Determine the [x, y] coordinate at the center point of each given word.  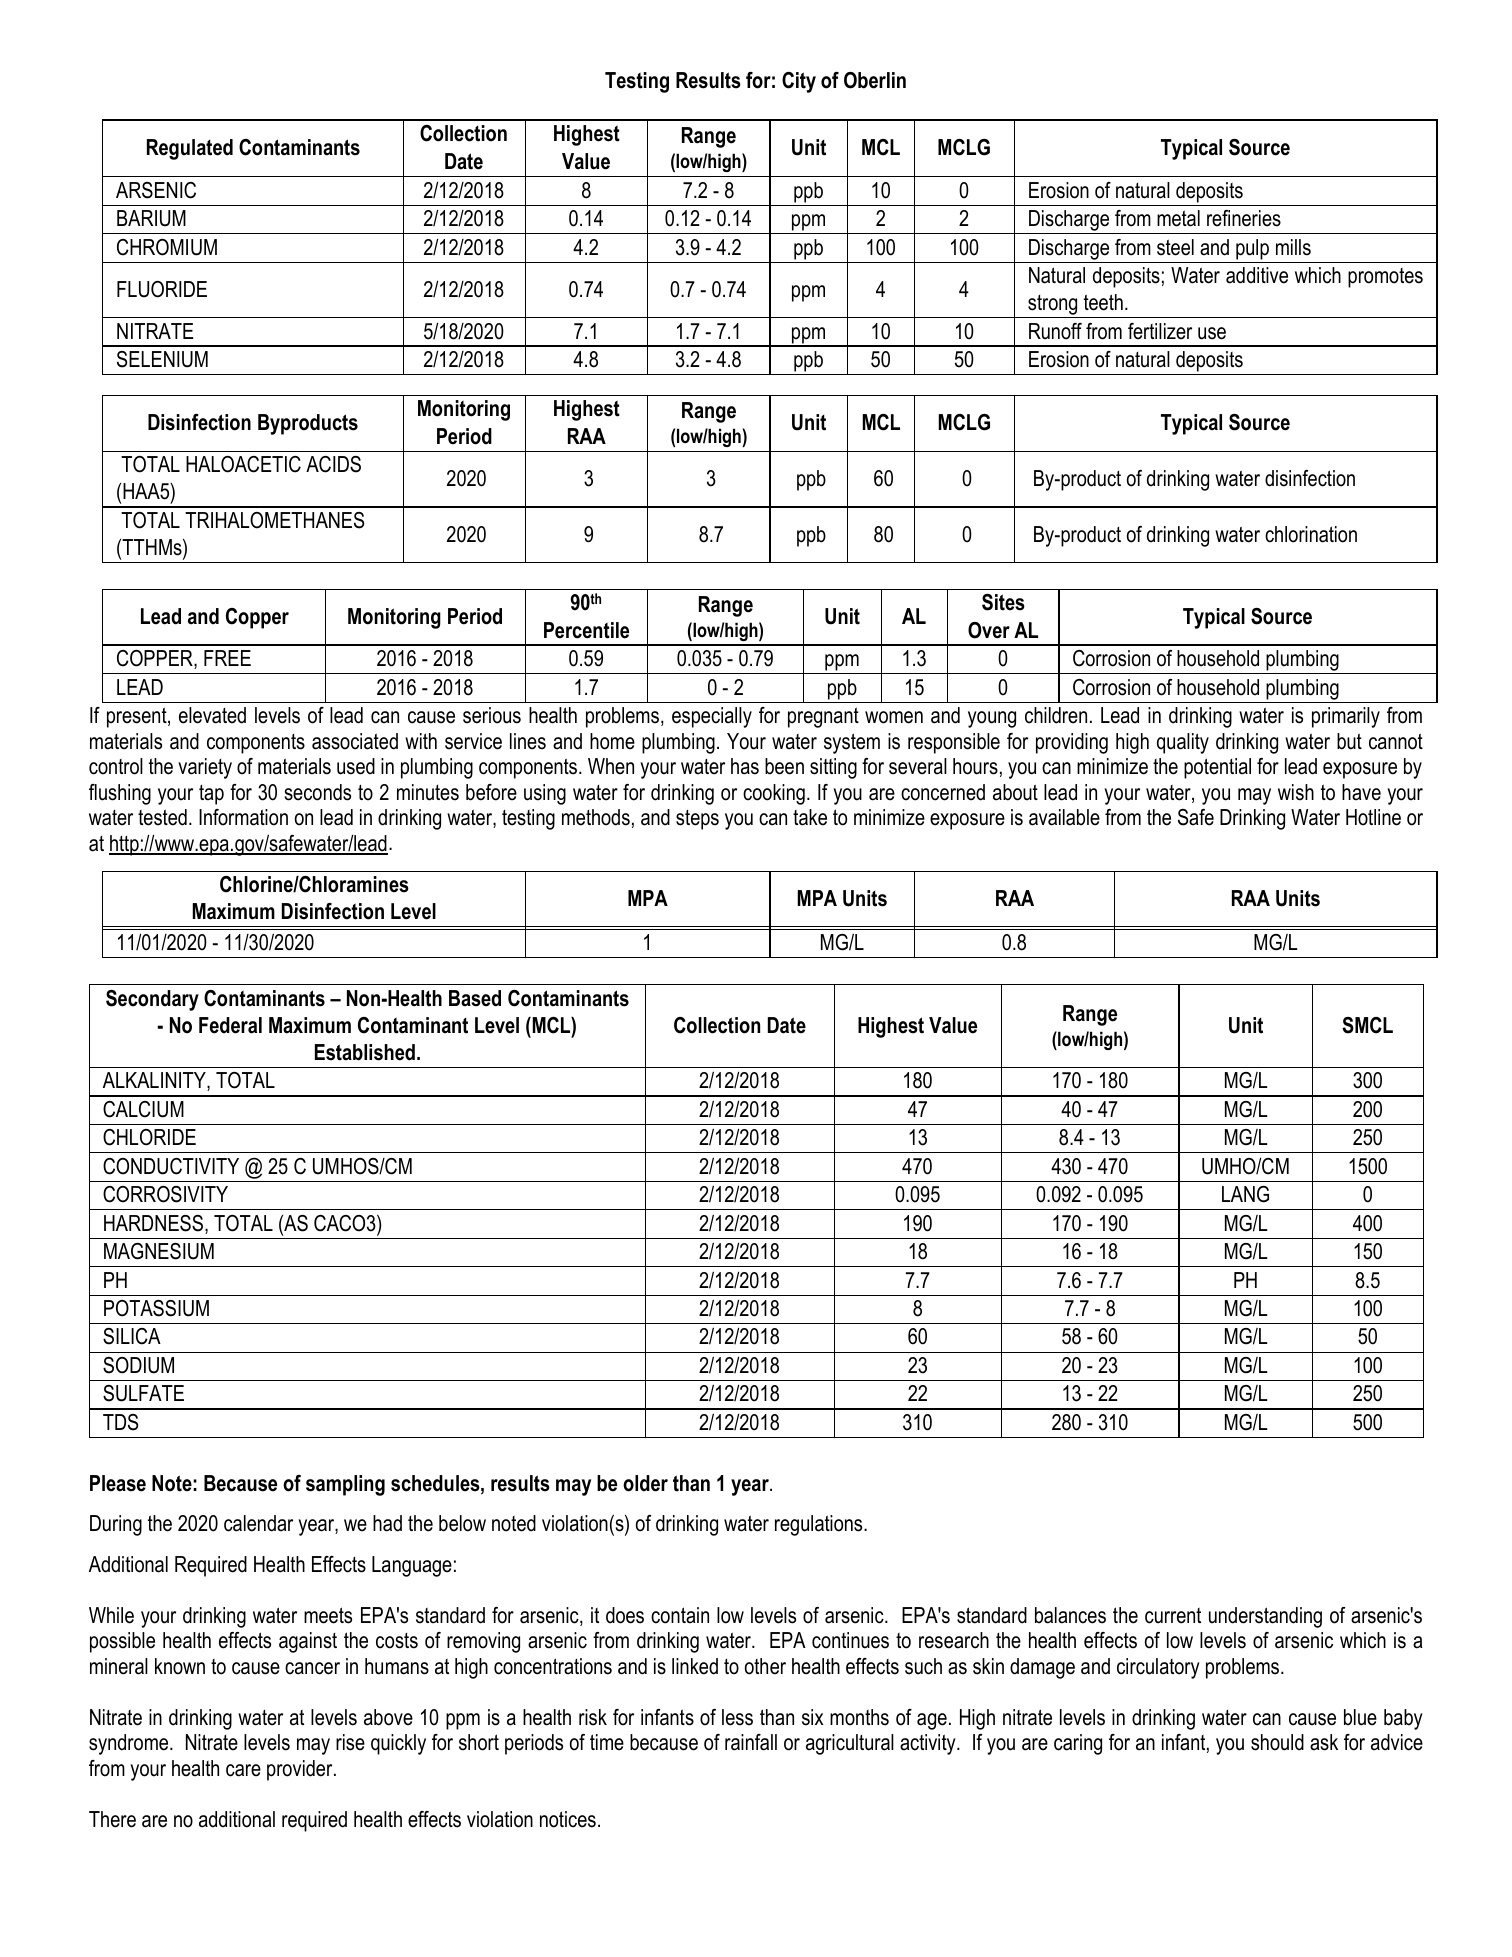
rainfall [751, 1742]
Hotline [1373, 817]
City [799, 82]
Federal [230, 1025]
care [243, 1770]
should [1277, 1742]
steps [697, 820]
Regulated [190, 149]
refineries [1244, 218]
